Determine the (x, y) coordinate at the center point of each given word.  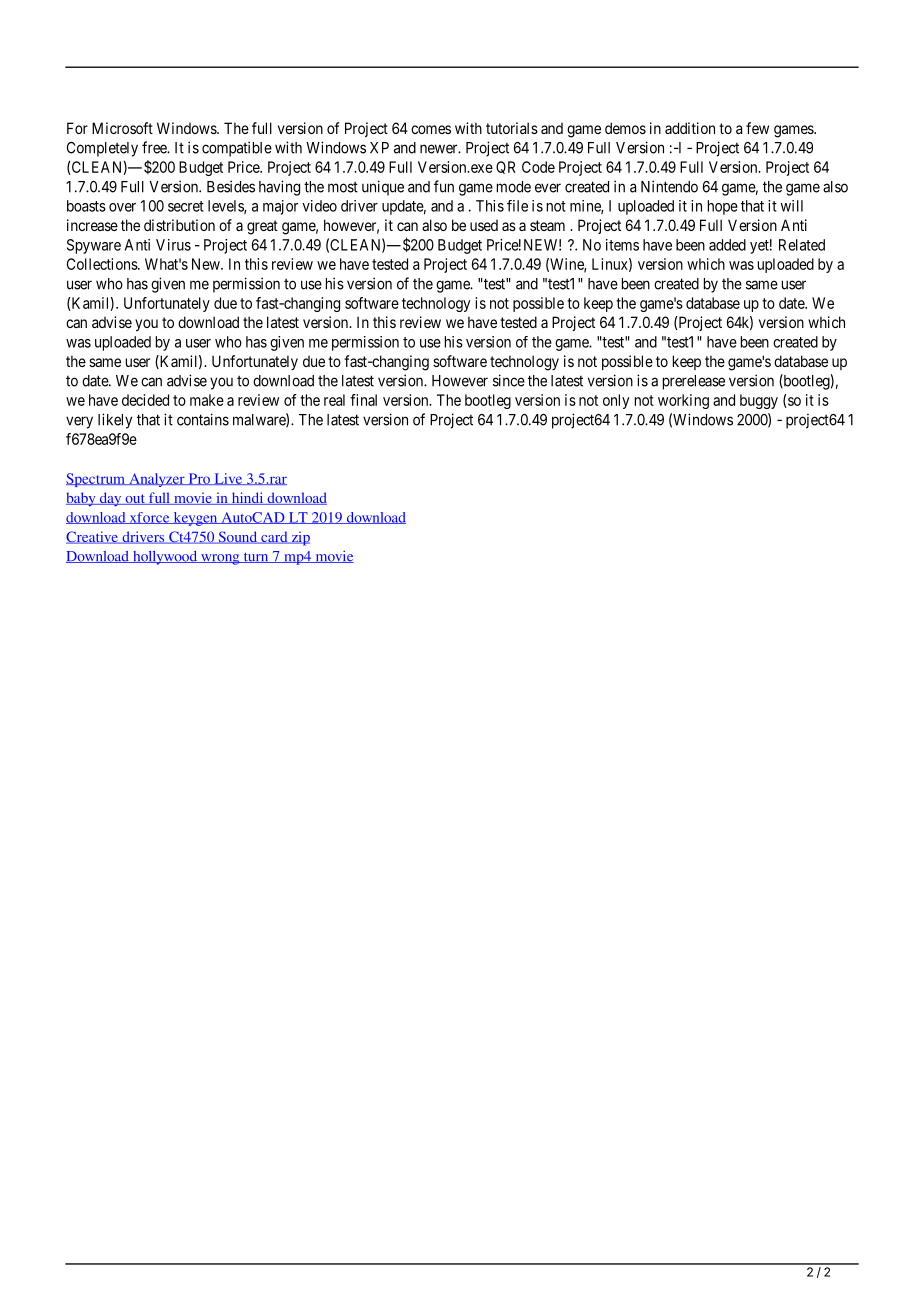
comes (431, 129)
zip (299, 538)
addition (690, 128)
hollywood (165, 558)
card (274, 537)
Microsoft (122, 128)
